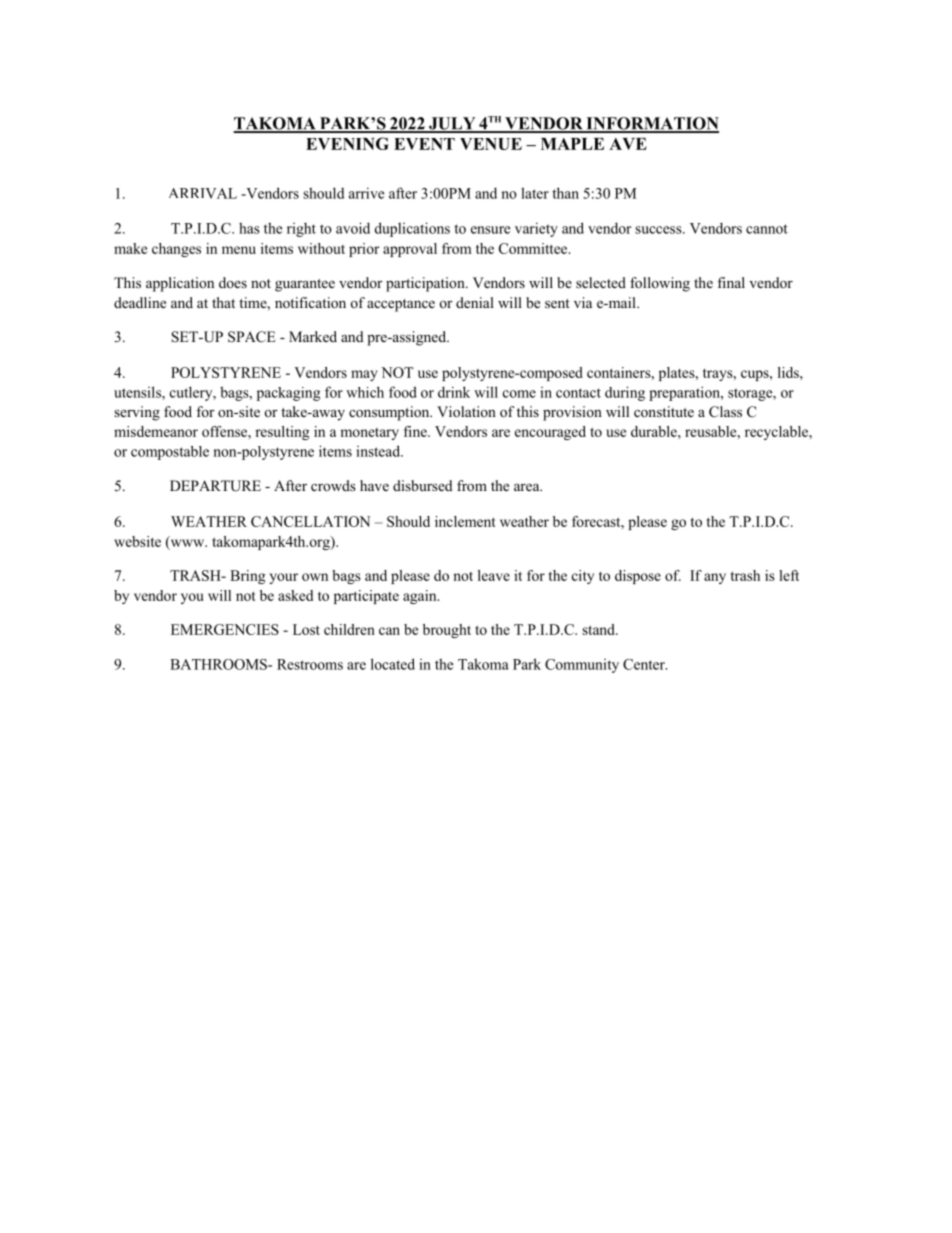  I want to click on Class, so click(725, 412).
